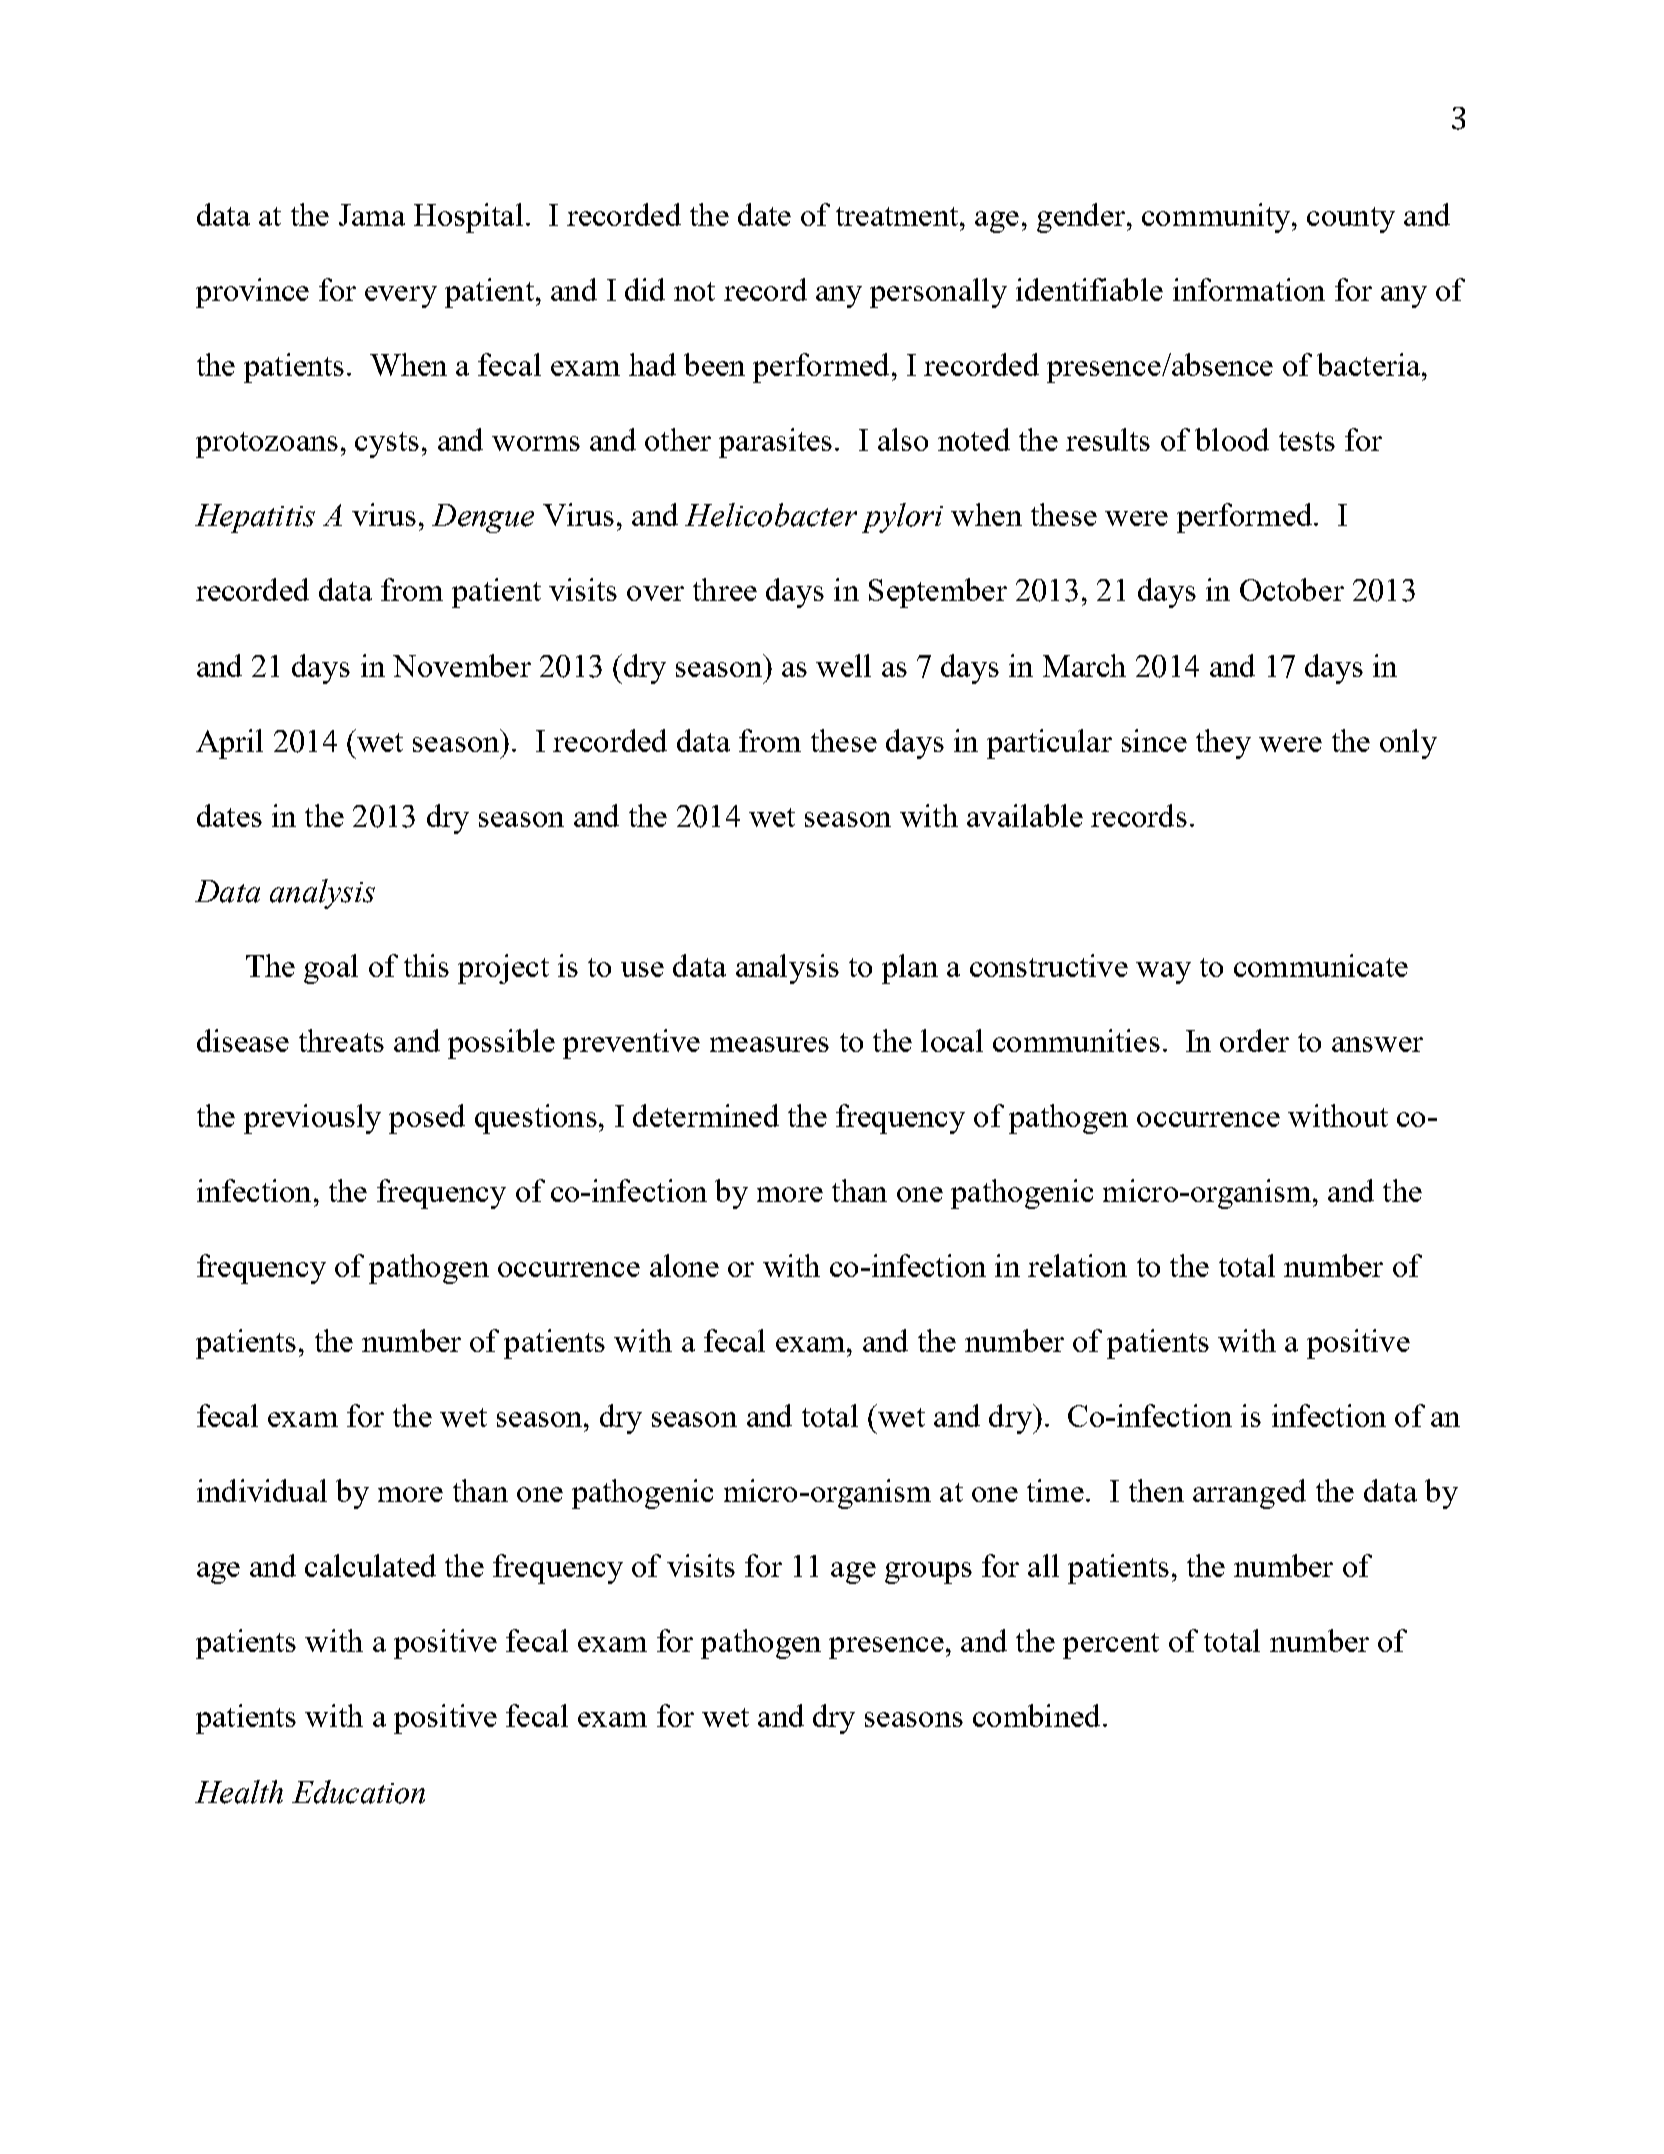 This screenshot has width=1664, height=2154. I want to click on Education, so click(358, 1792).
